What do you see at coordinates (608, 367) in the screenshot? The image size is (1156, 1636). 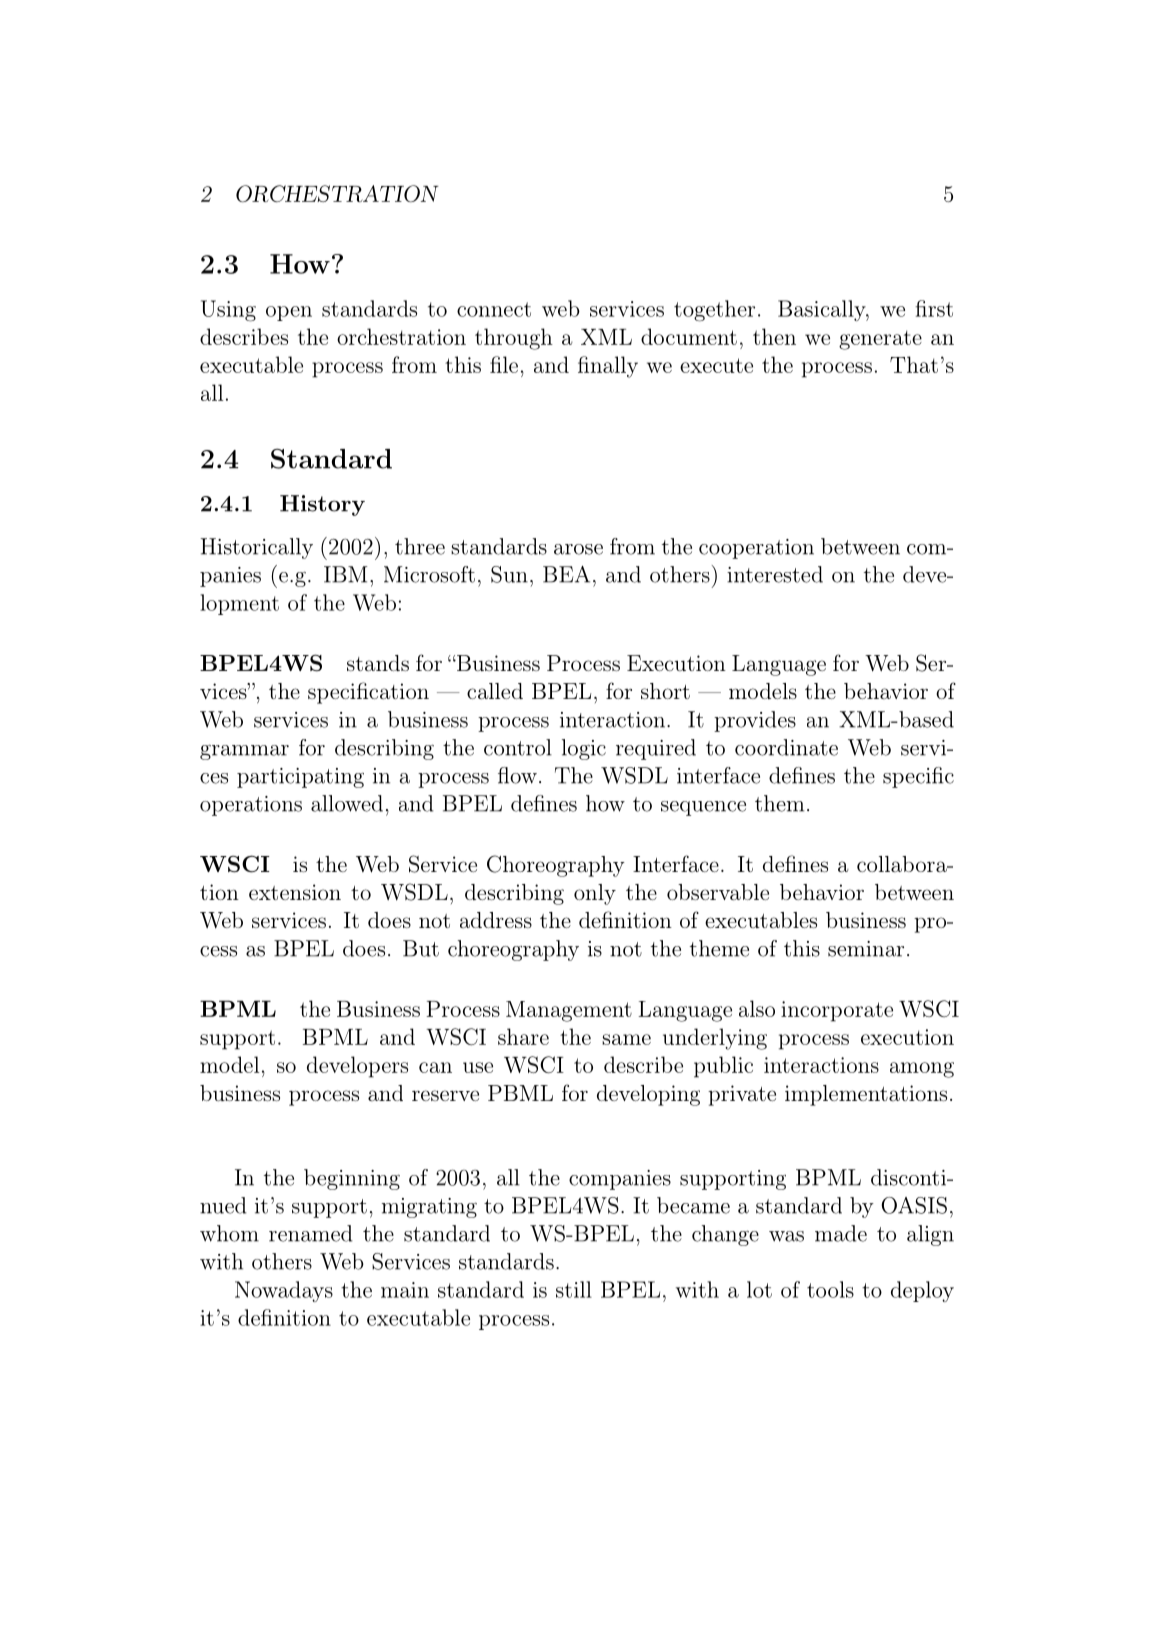 I see `finally` at bounding box center [608, 367].
